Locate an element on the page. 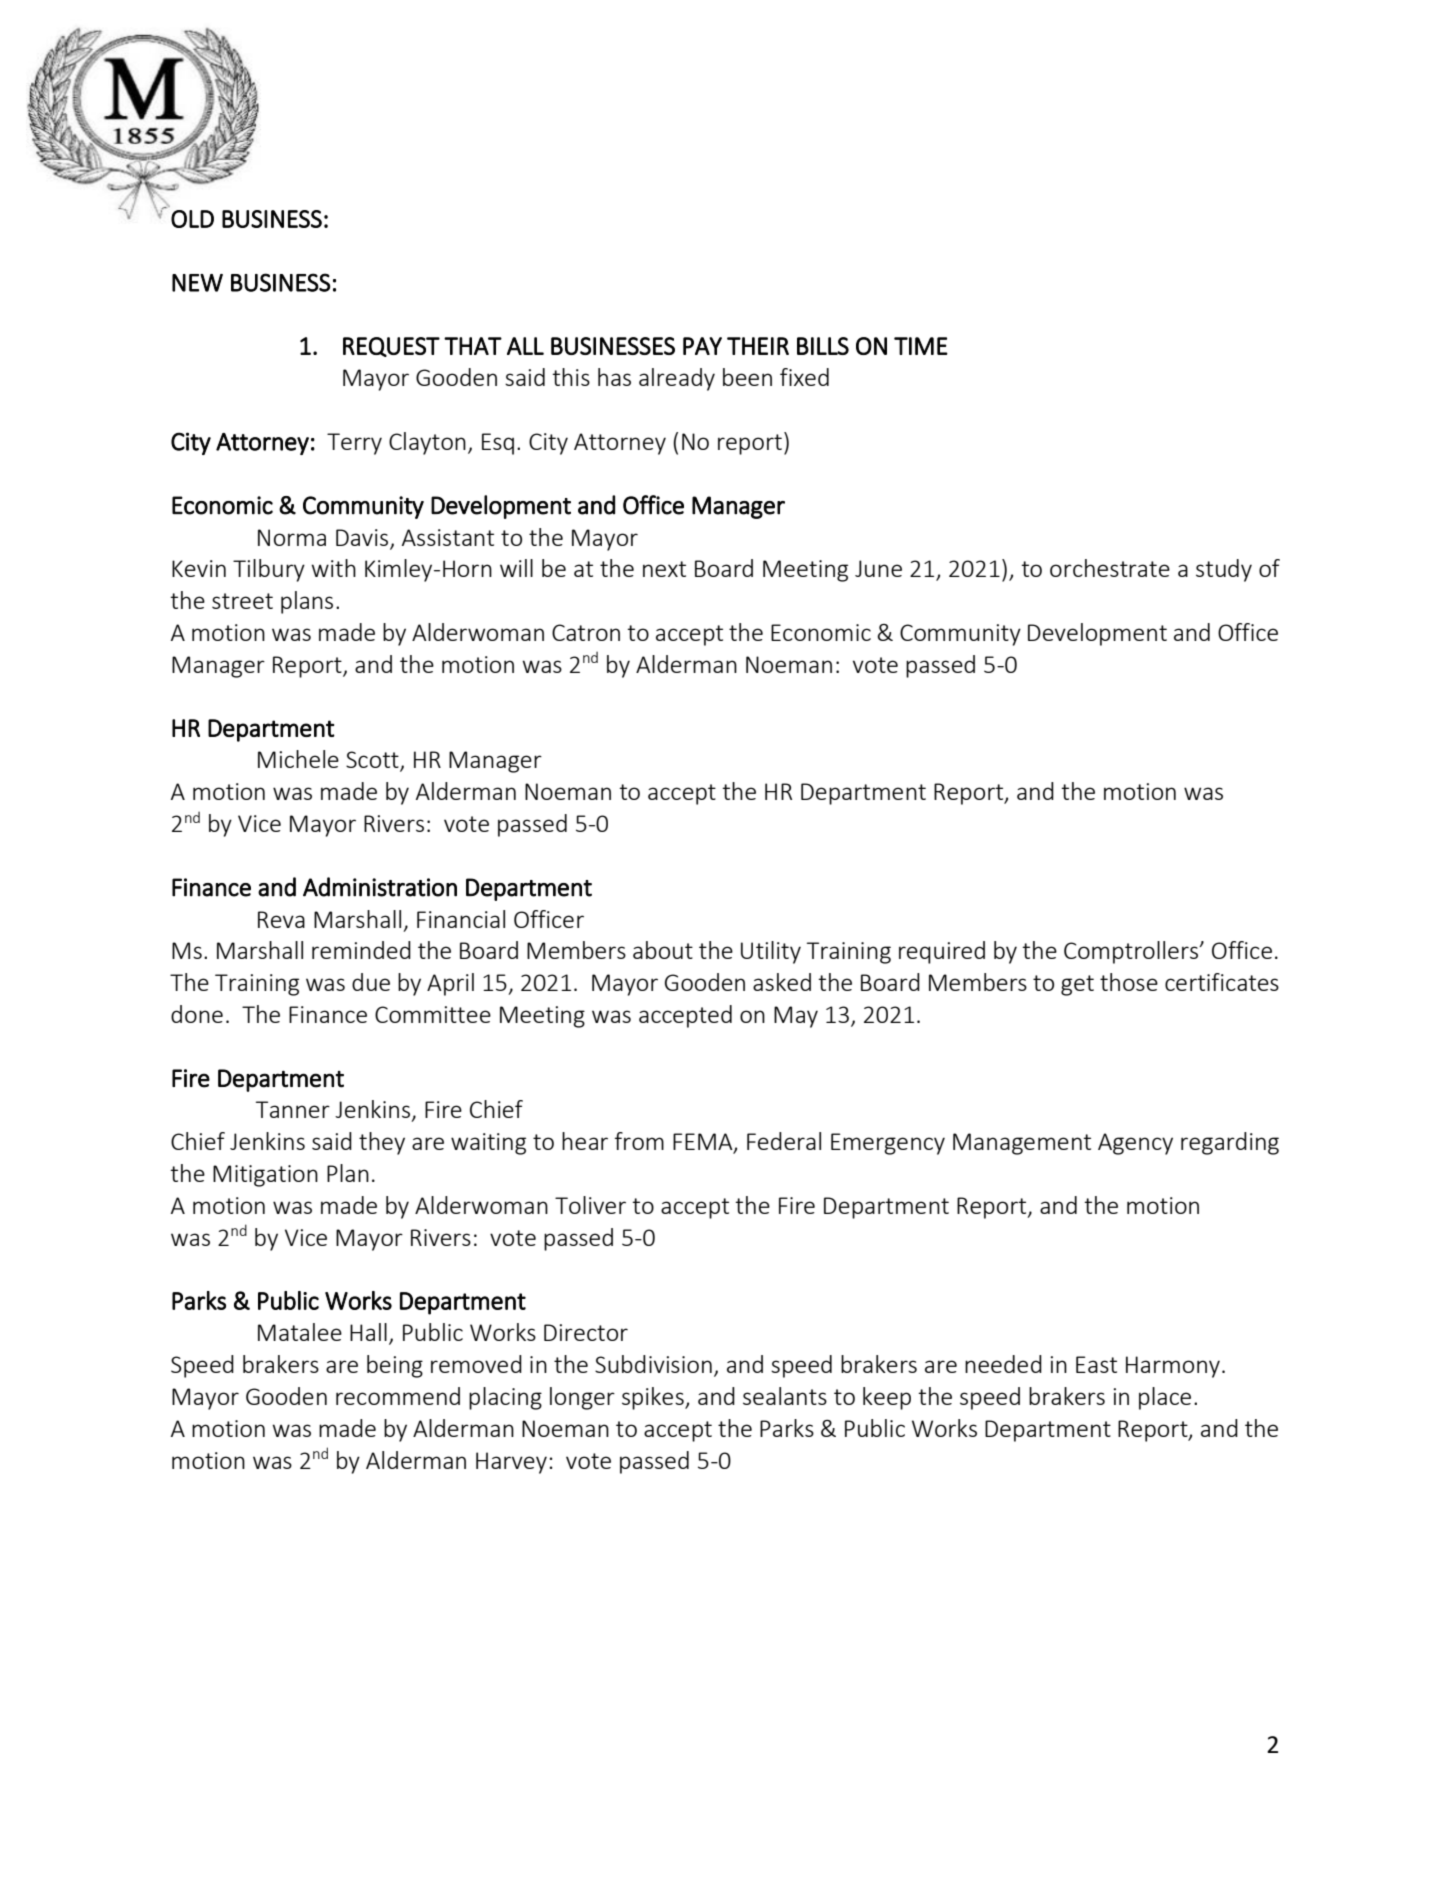 This document has width=1450, height=1877. those is located at coordinates (1129, 982).
